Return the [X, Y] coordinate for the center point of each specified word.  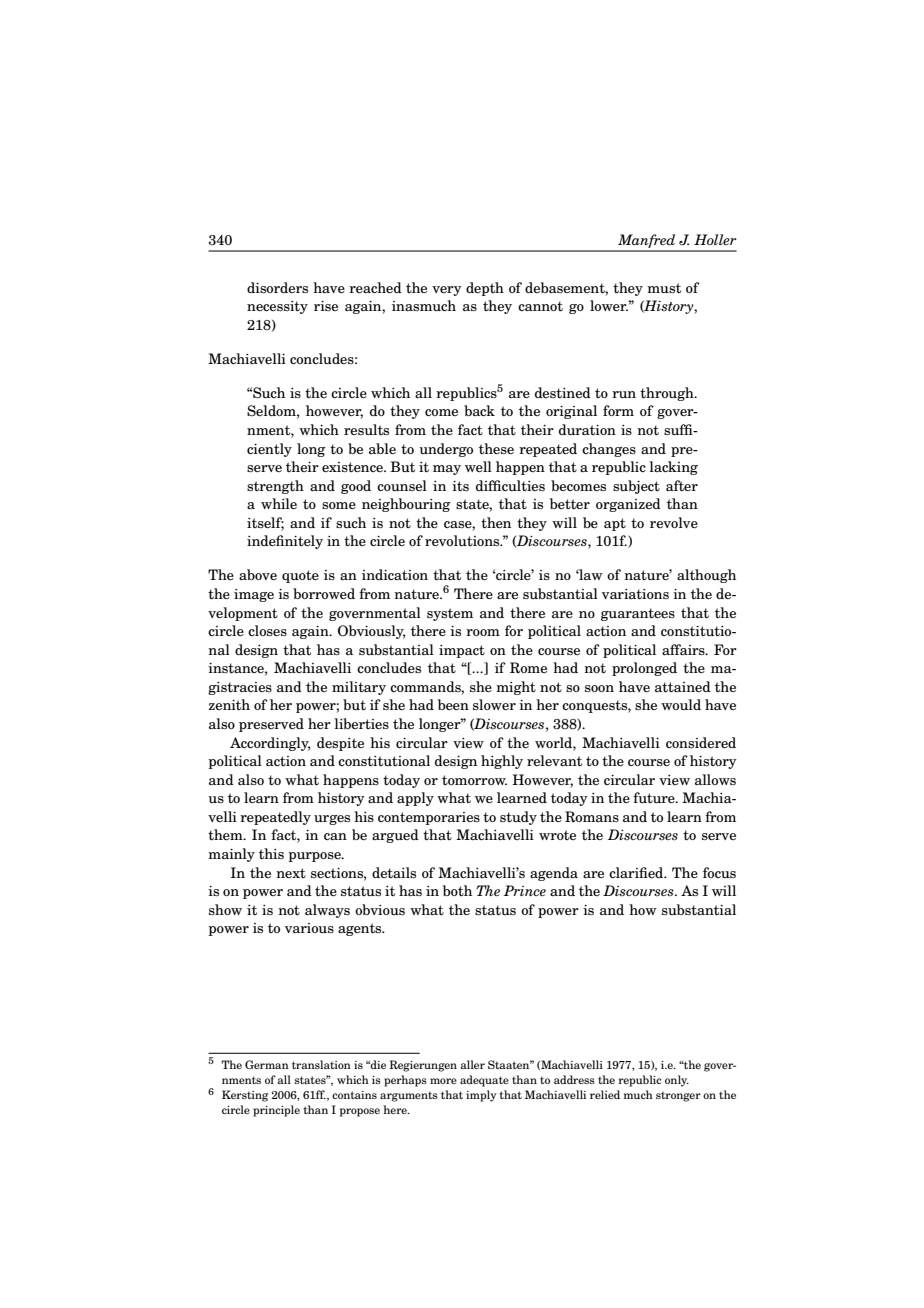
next [291, 873]
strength [275, 487]
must [664, 288]
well [478, 466]
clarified [637, 872]
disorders [277, 287]
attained [683, 687]
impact [462, 651]
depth [485, 289]
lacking [673, 468]
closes [267, 630]
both [457, 890]
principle [276, 1111]
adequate [484, 1081]
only [677, 1081]
